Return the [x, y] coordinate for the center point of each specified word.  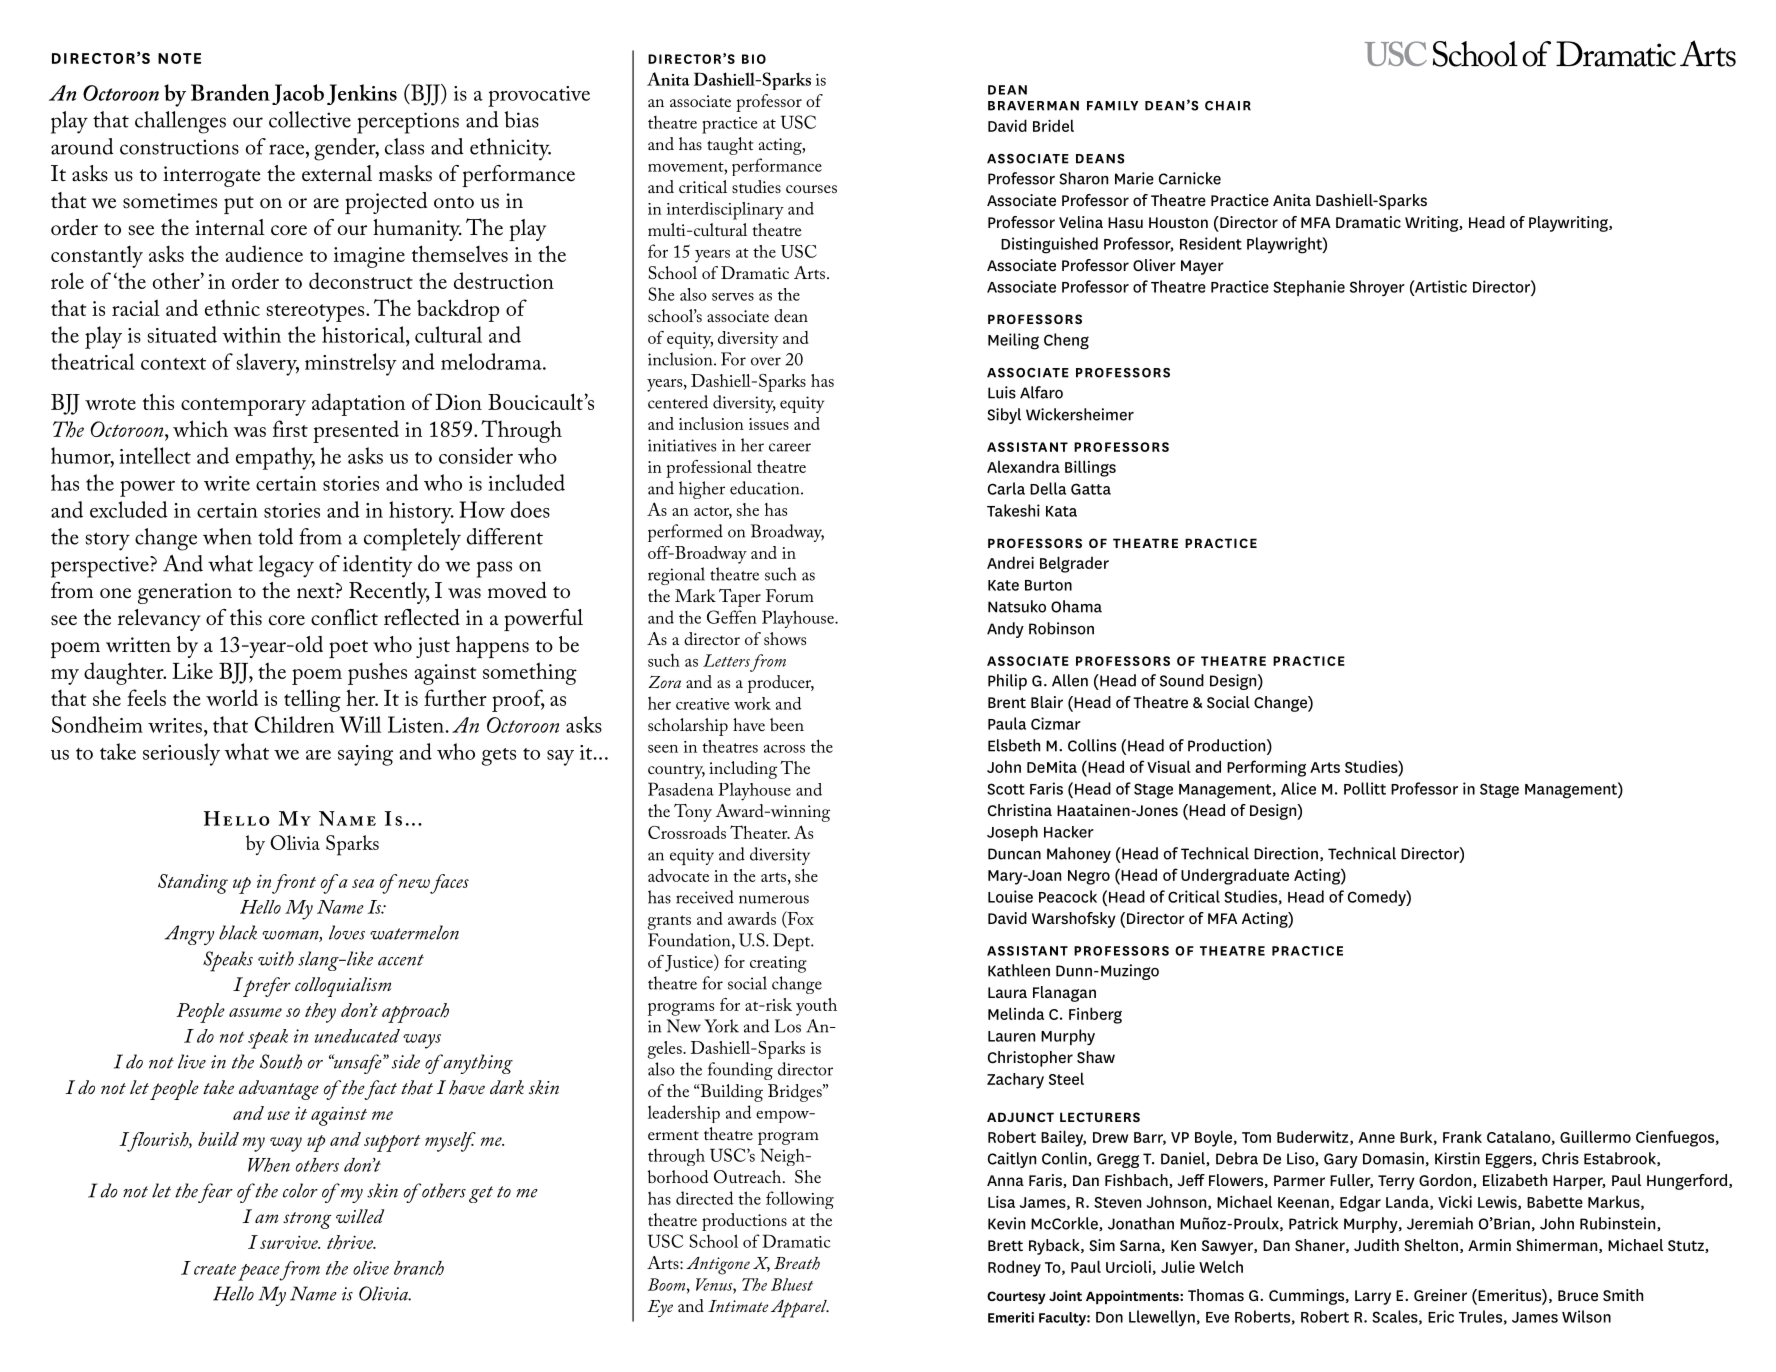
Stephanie [1309, 288]
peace [259, 1272]
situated [182, 334]
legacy [286, 566]
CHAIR [1228, 106]
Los [788, 1026]
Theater [760, 832]
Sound [1182, 680]
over [766, 361]
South [280, 1061]
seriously [181, 754]
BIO [754, 59]
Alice [1298, 788]
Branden [230, 92]
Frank [1462, 1137]
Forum [790, 595]
